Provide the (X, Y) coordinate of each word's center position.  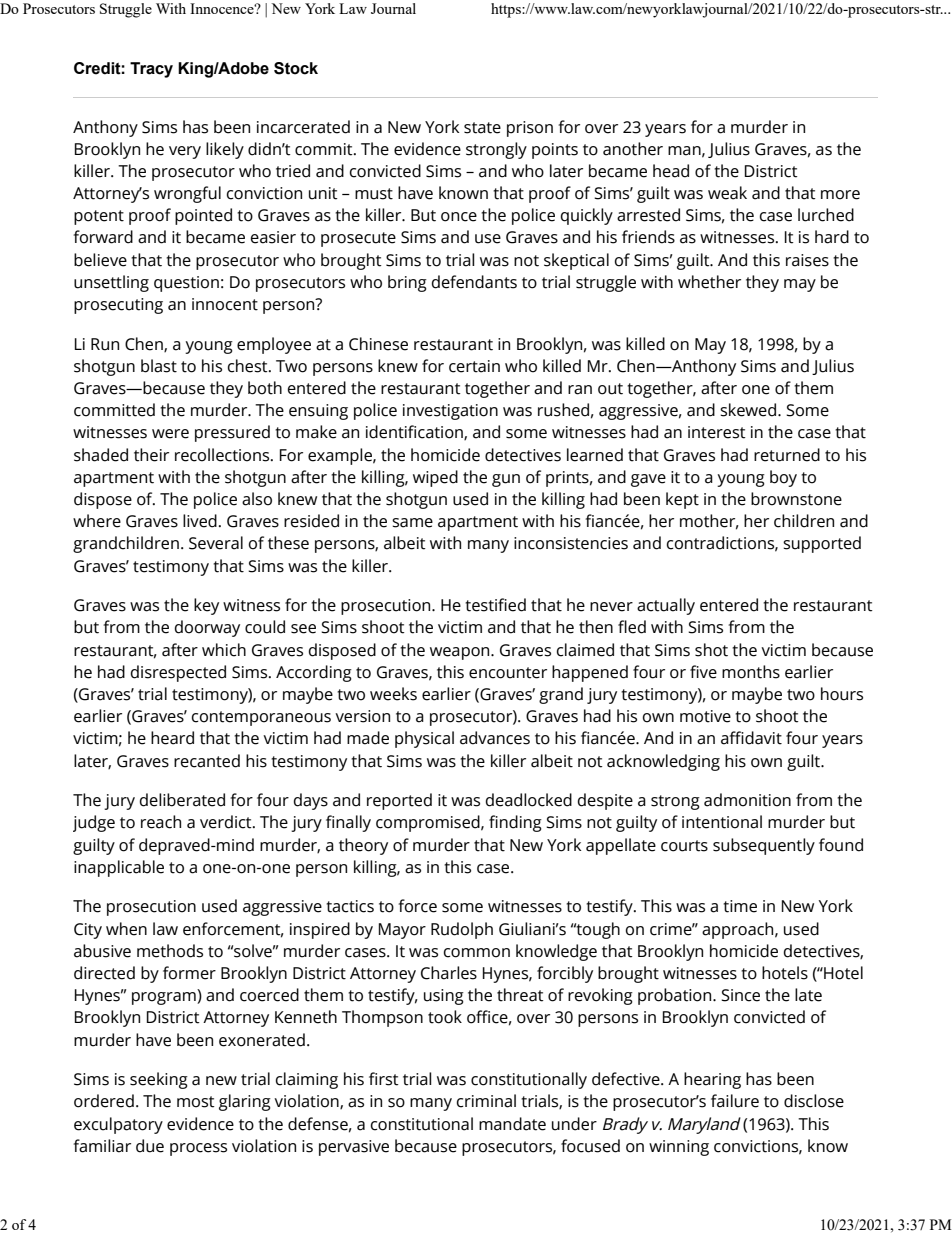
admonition (747, 800)
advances (495, 738)
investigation (450, 412)
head (671, 171)
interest (717, 432)
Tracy (151, 70)
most (196, 1102)
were (170, 434)
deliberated (182, 800)
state (482, 128)
